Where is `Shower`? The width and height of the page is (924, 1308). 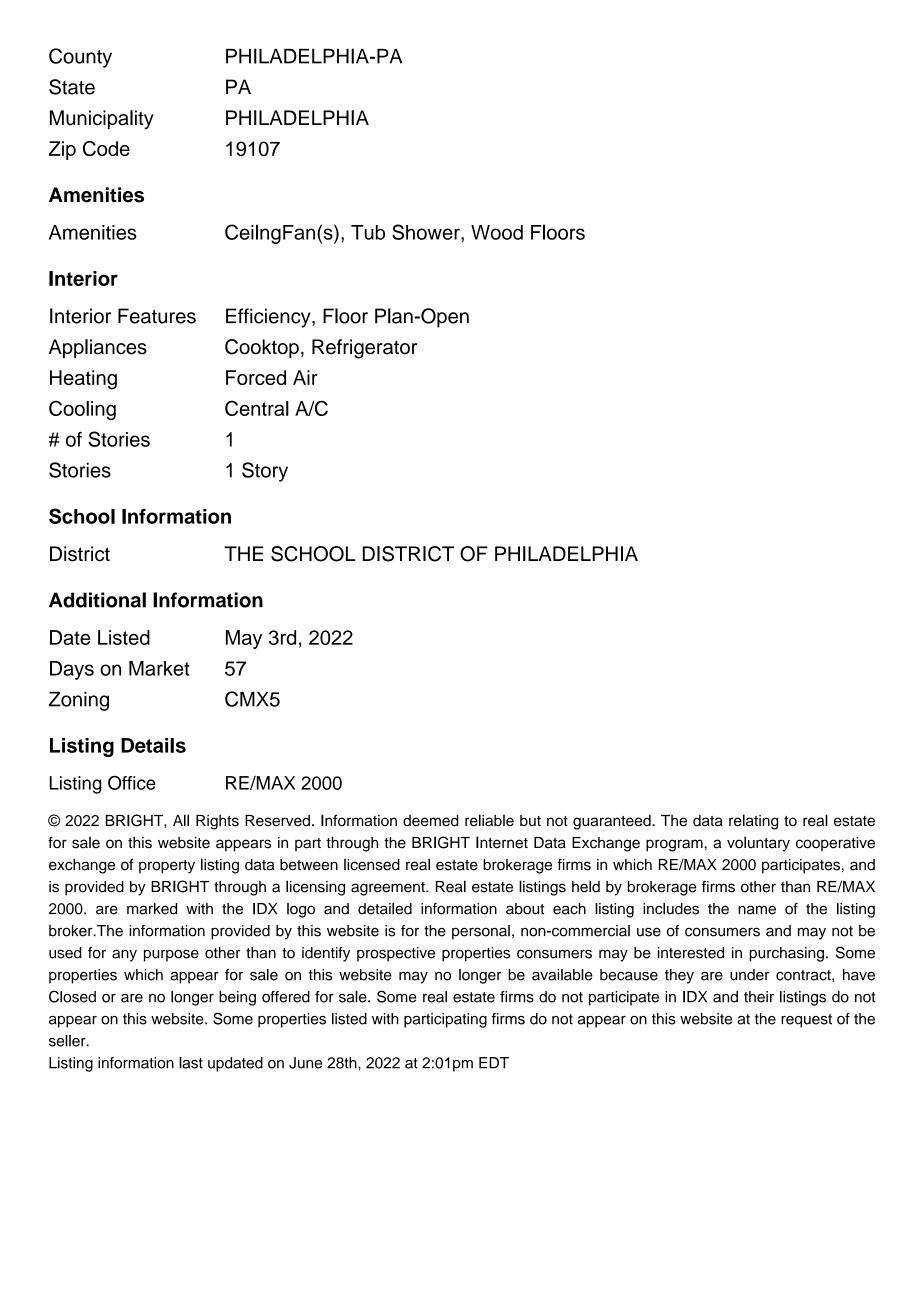 Shower is located at coordinates (427, 232).
